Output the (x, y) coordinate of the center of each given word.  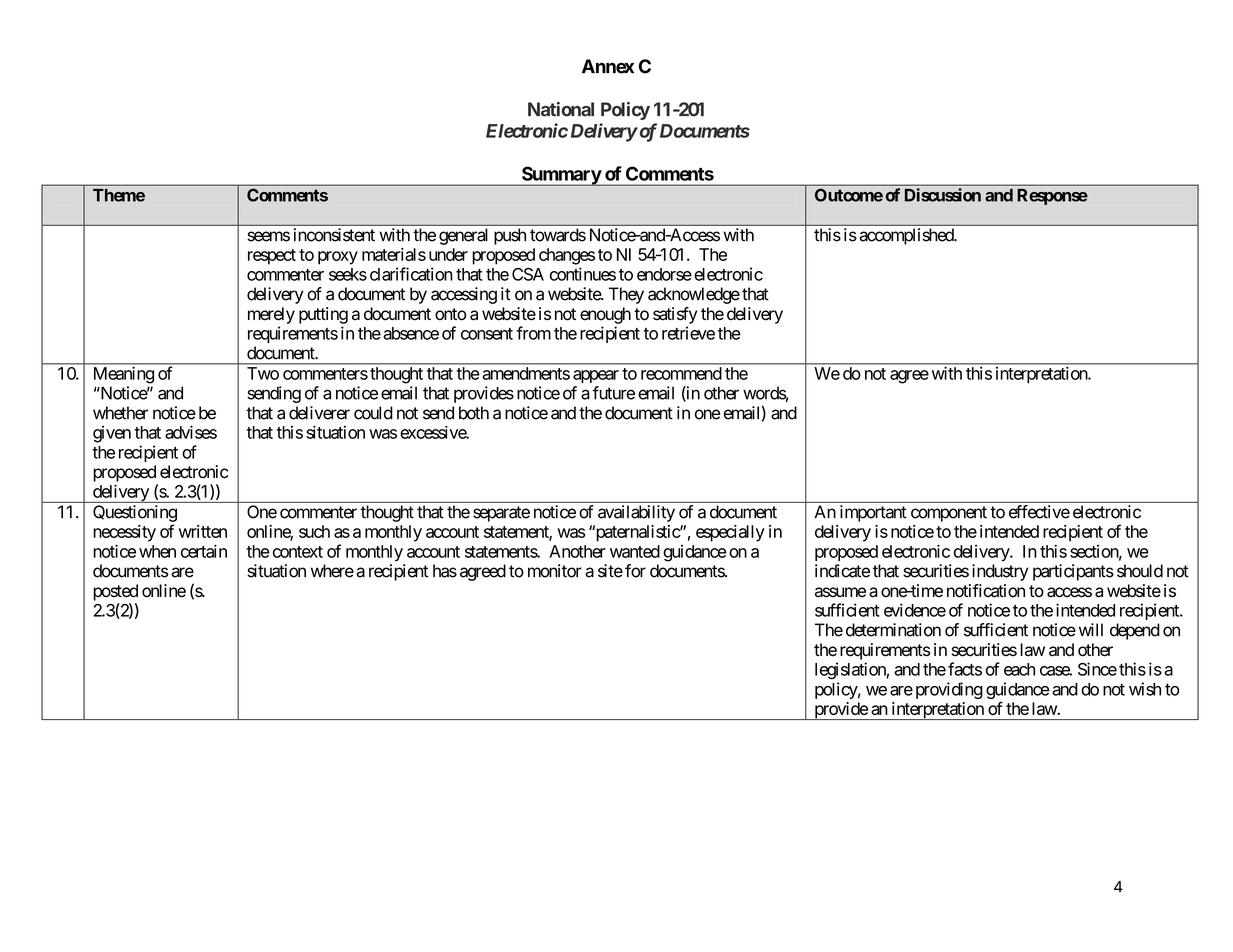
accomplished (907, 236)
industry (1000, 572)
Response (1052, 197)
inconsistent (334, 235)
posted (115, 592)
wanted (635, 551)
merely (271, 315)
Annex (608, 66)
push (510, 236)
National (561, 109)
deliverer (319, 413)
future (613, 393)
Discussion (943, 195)
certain (204, 551)
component (949, 514)
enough (605, 315)
